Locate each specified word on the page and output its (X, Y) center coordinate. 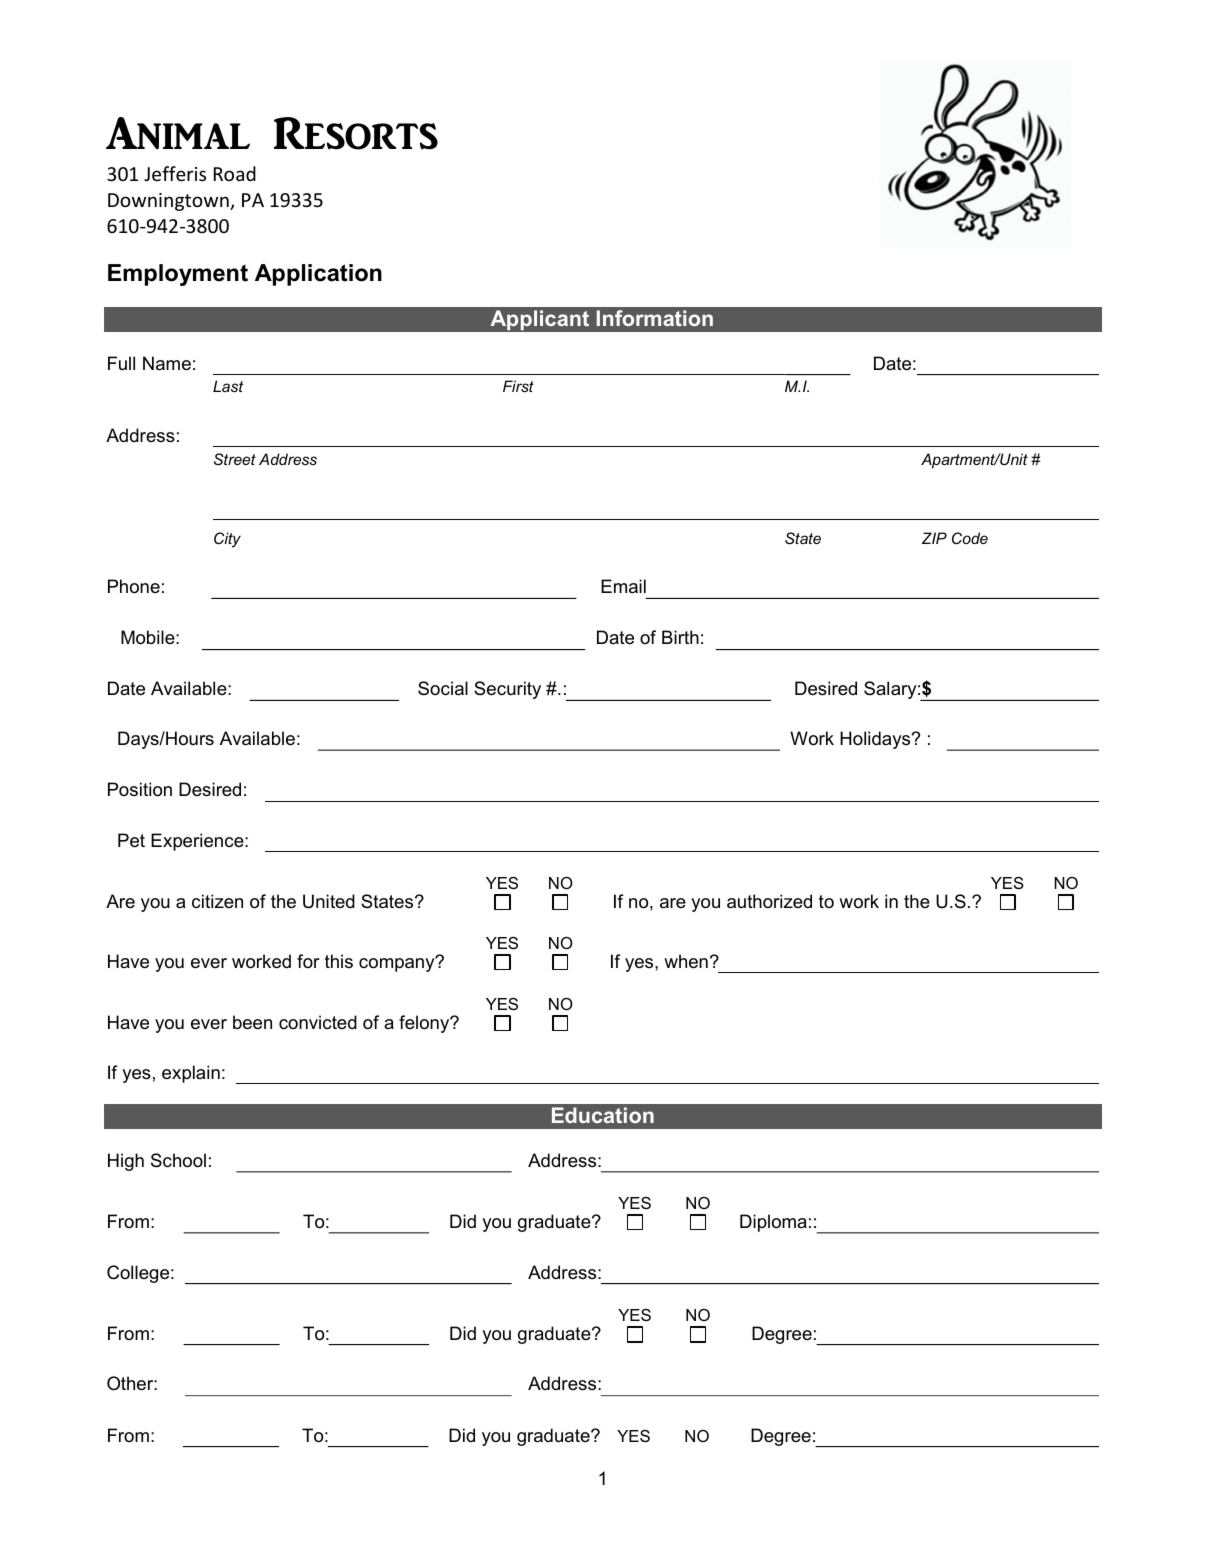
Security (507, 690)
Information (655, 318)
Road (235, 173)
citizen (217, 901)
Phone (134, 586)
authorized (769, 901)
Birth (680, 637)
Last (228, 386)
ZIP (934, 538)
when (686, 961)
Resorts (356, 133)
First (518, 386)
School (178, 1160)
